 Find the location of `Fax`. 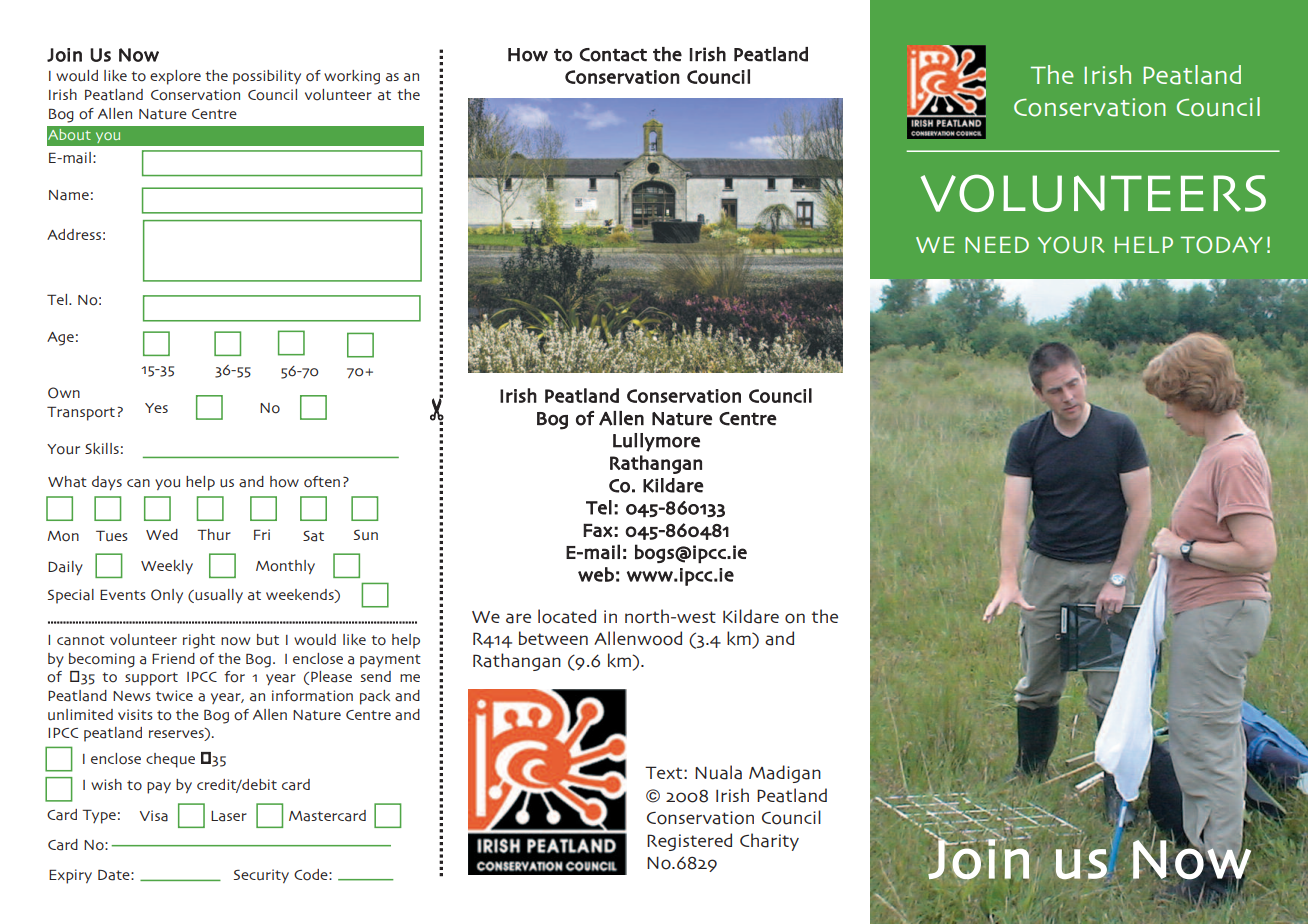

Fax is located at coordinates (598, 530).
